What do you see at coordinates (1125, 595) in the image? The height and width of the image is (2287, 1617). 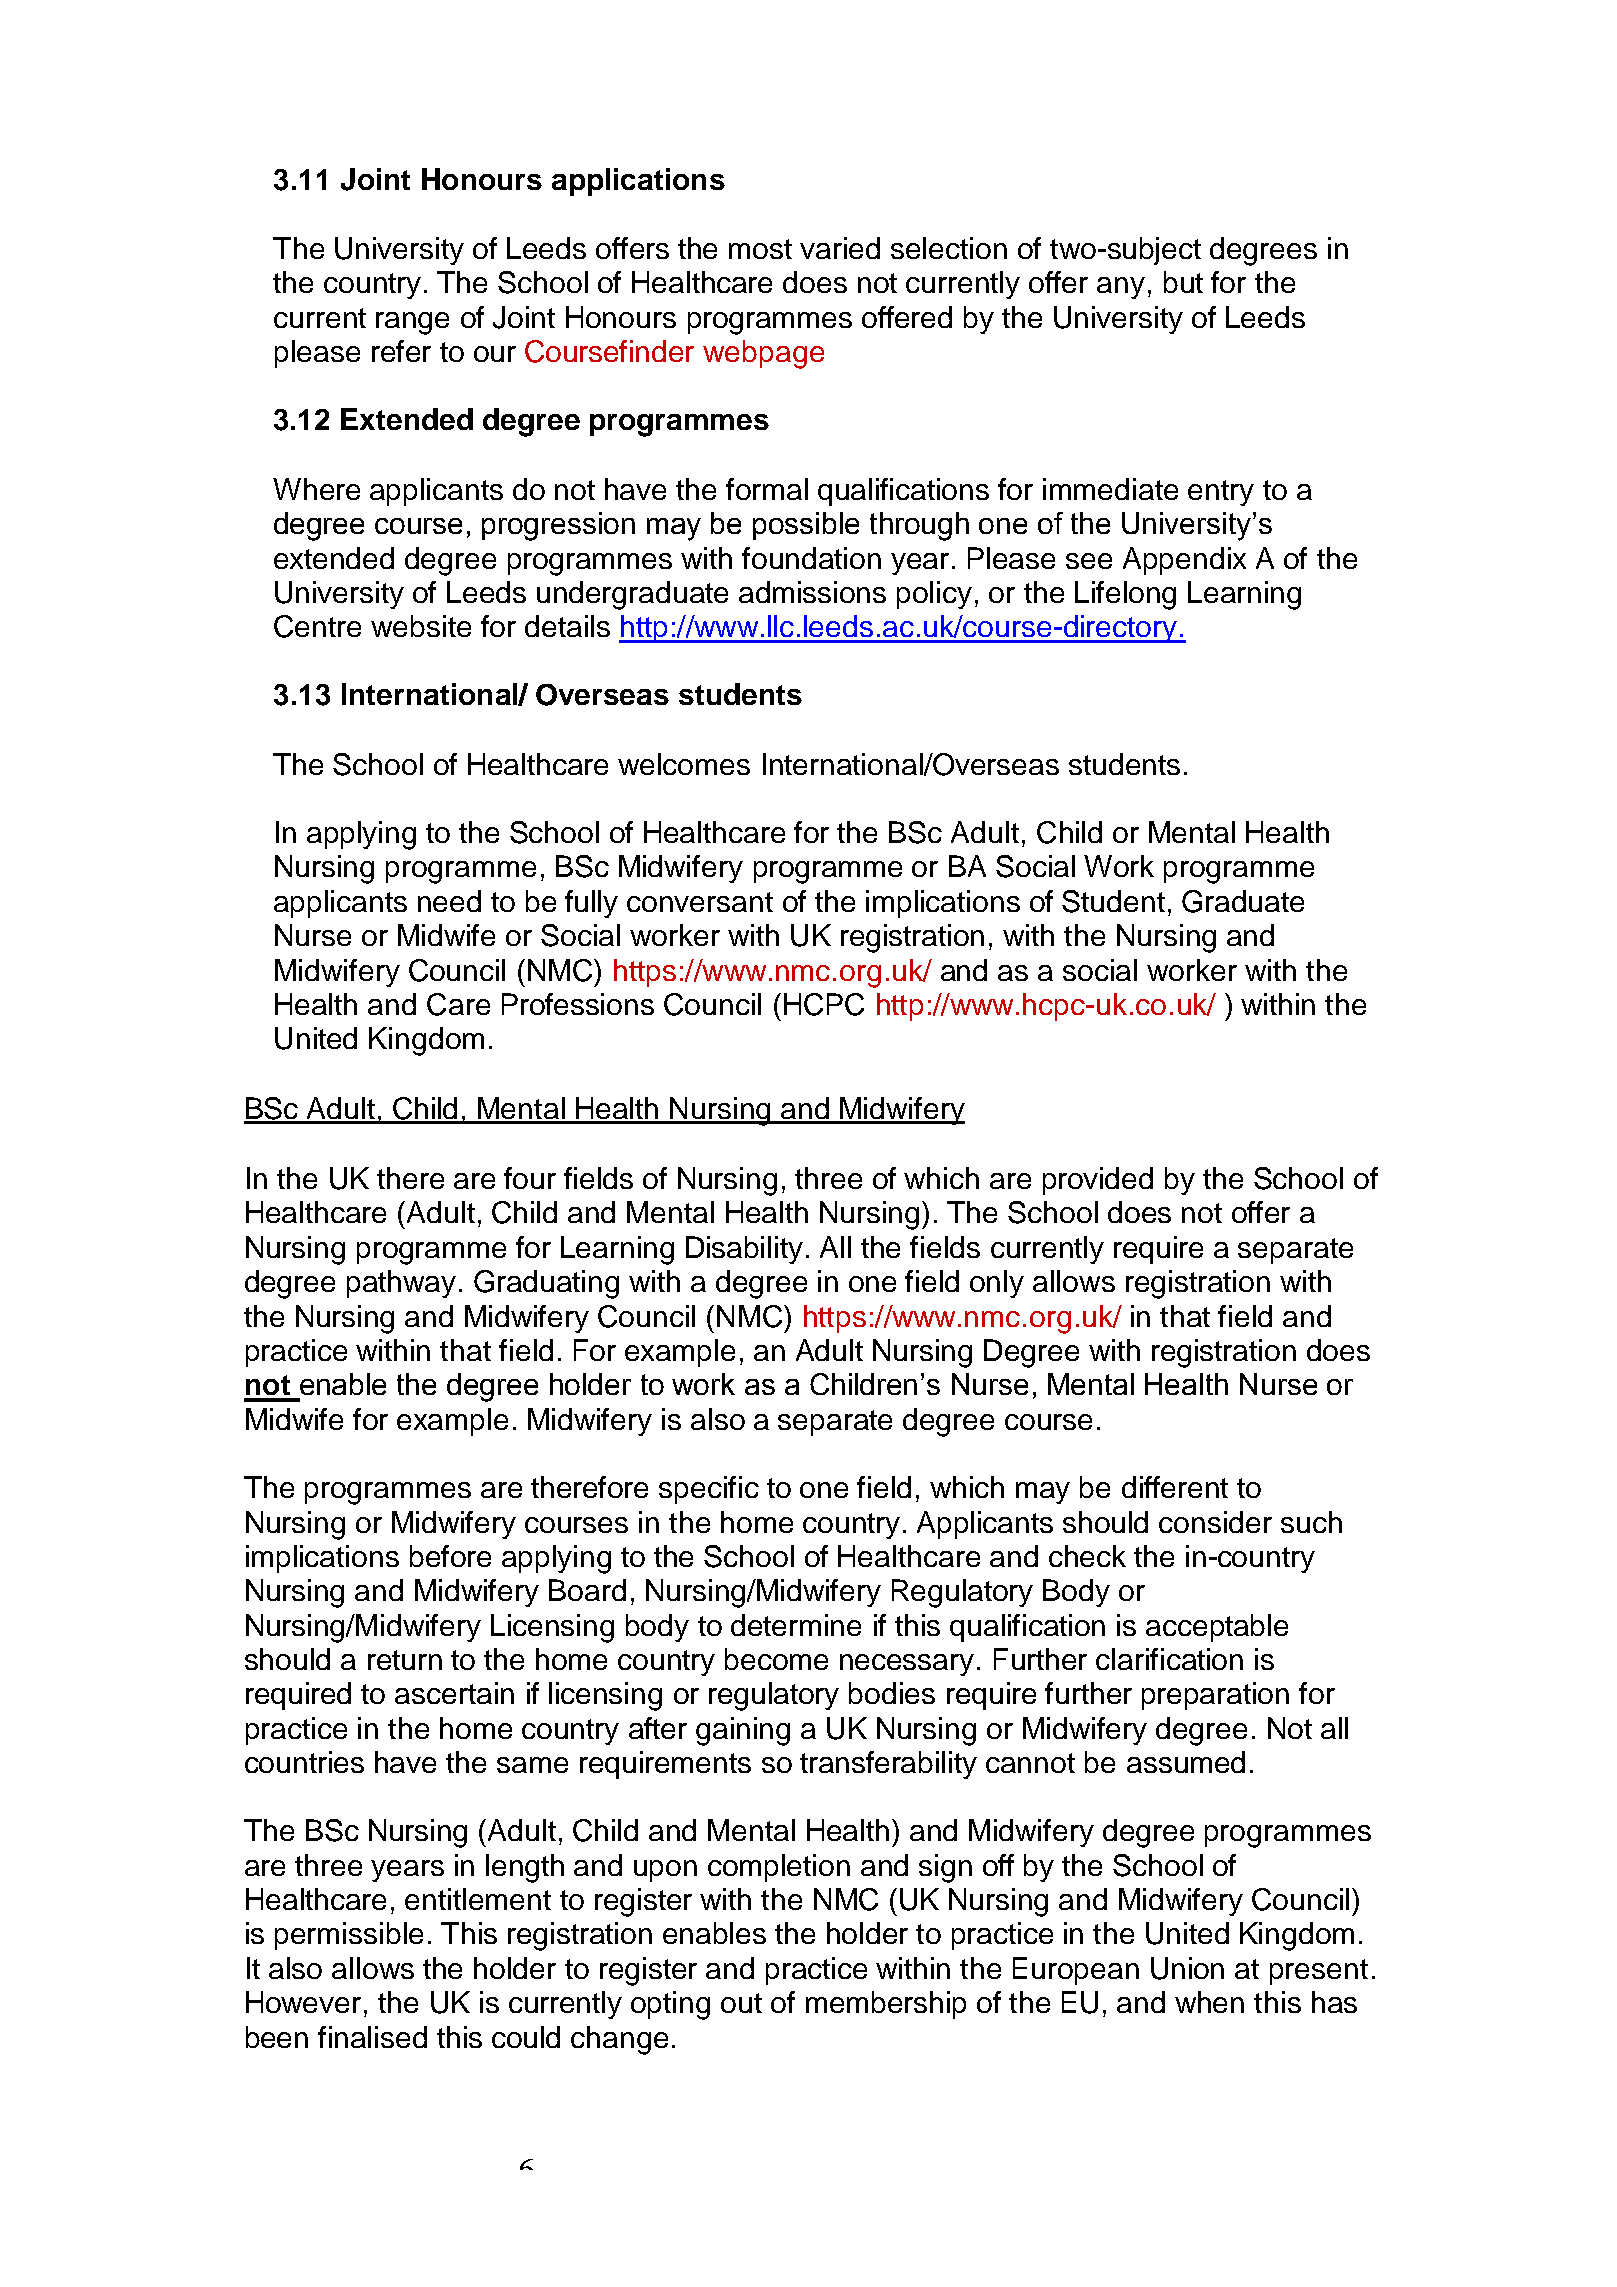 I see `Lifelong` at bounding box center [1125, 595].
